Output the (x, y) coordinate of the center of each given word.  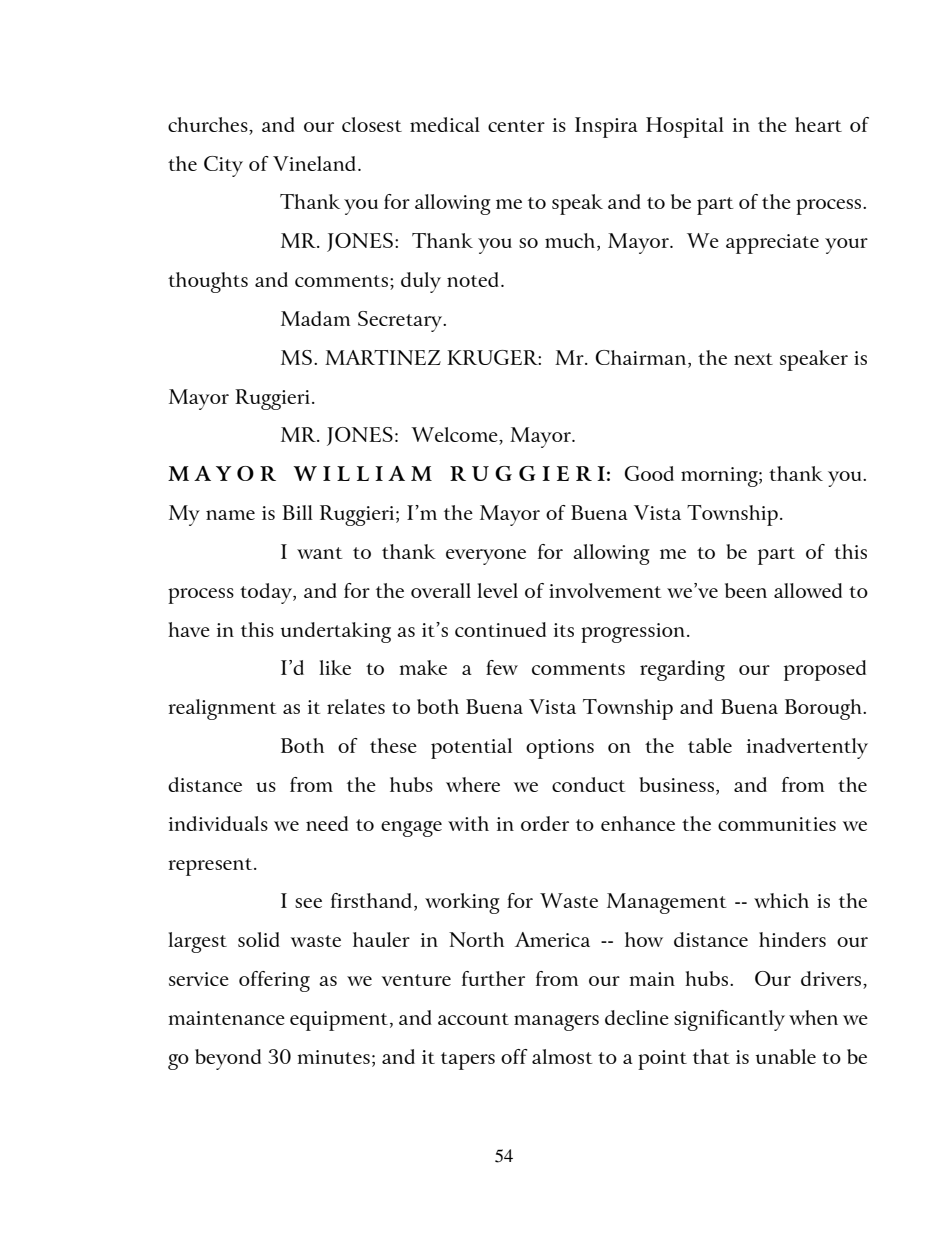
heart (818, 124)
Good (649, 473)
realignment (222, 709)
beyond (228, 1059)
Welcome (455, 436)
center (516, 126)
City (223, 166)
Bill (297, 512)
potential (471, 748)
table (710, 745)
